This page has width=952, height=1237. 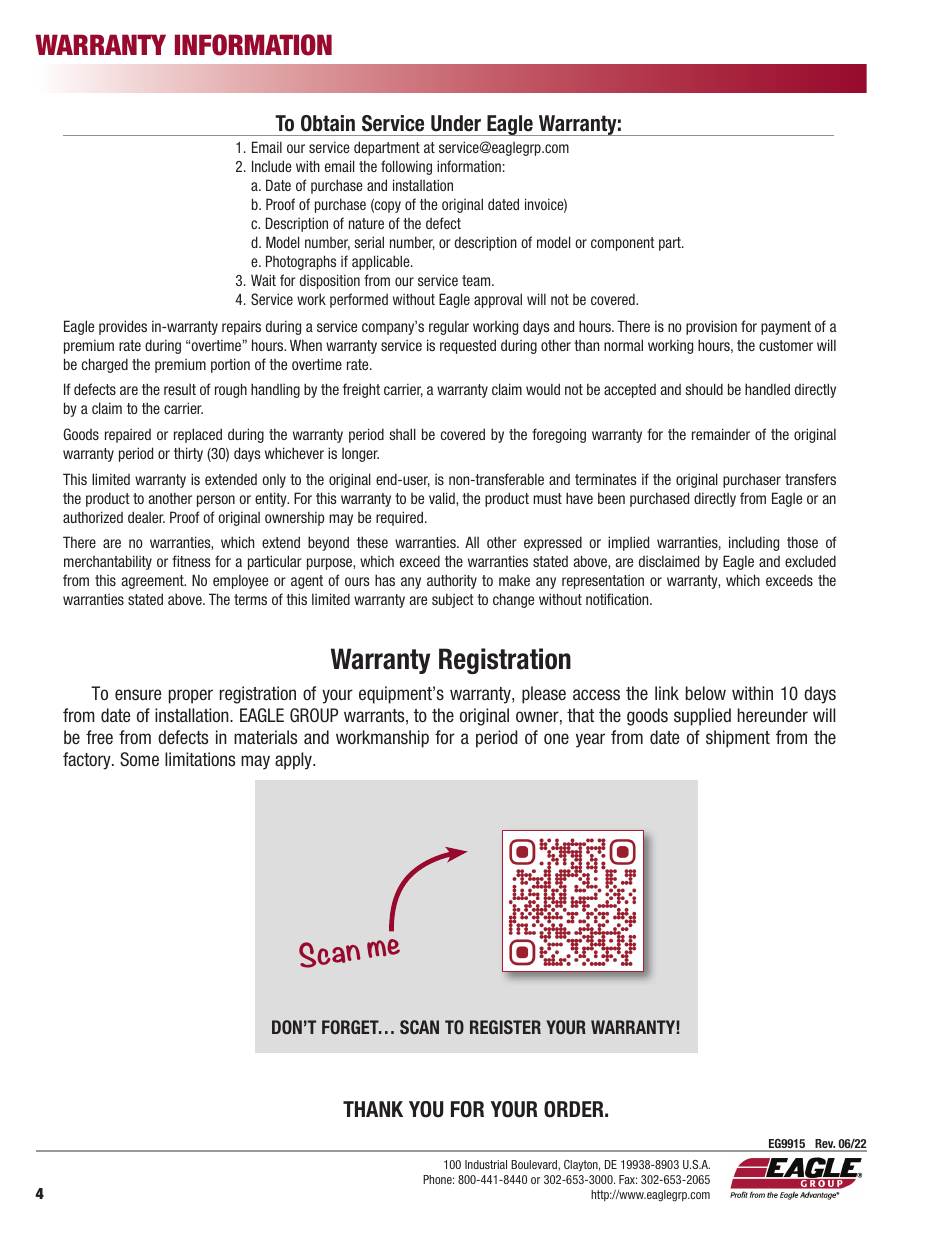 I want to click on Industrial, so click(x=486, y=1164).
